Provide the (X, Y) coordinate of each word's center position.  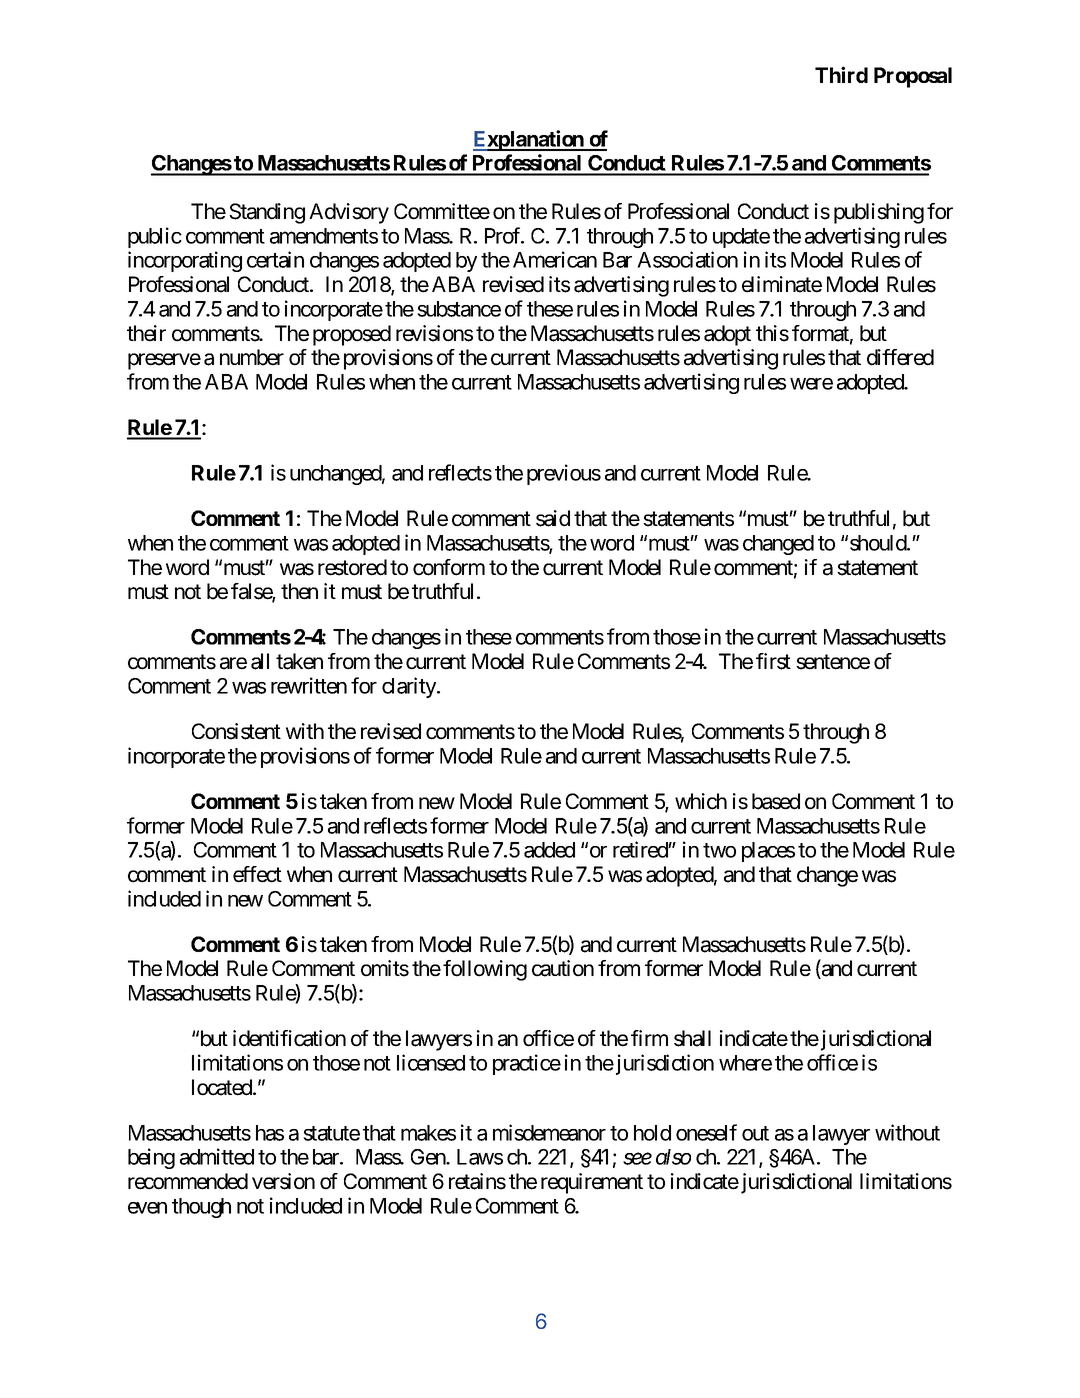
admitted (217, 1156)
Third (841, 74)
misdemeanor (549, 1132)
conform (449, 567)
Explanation (529, 140)
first (773, 661)
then (299, 591)
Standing (267, 213)
